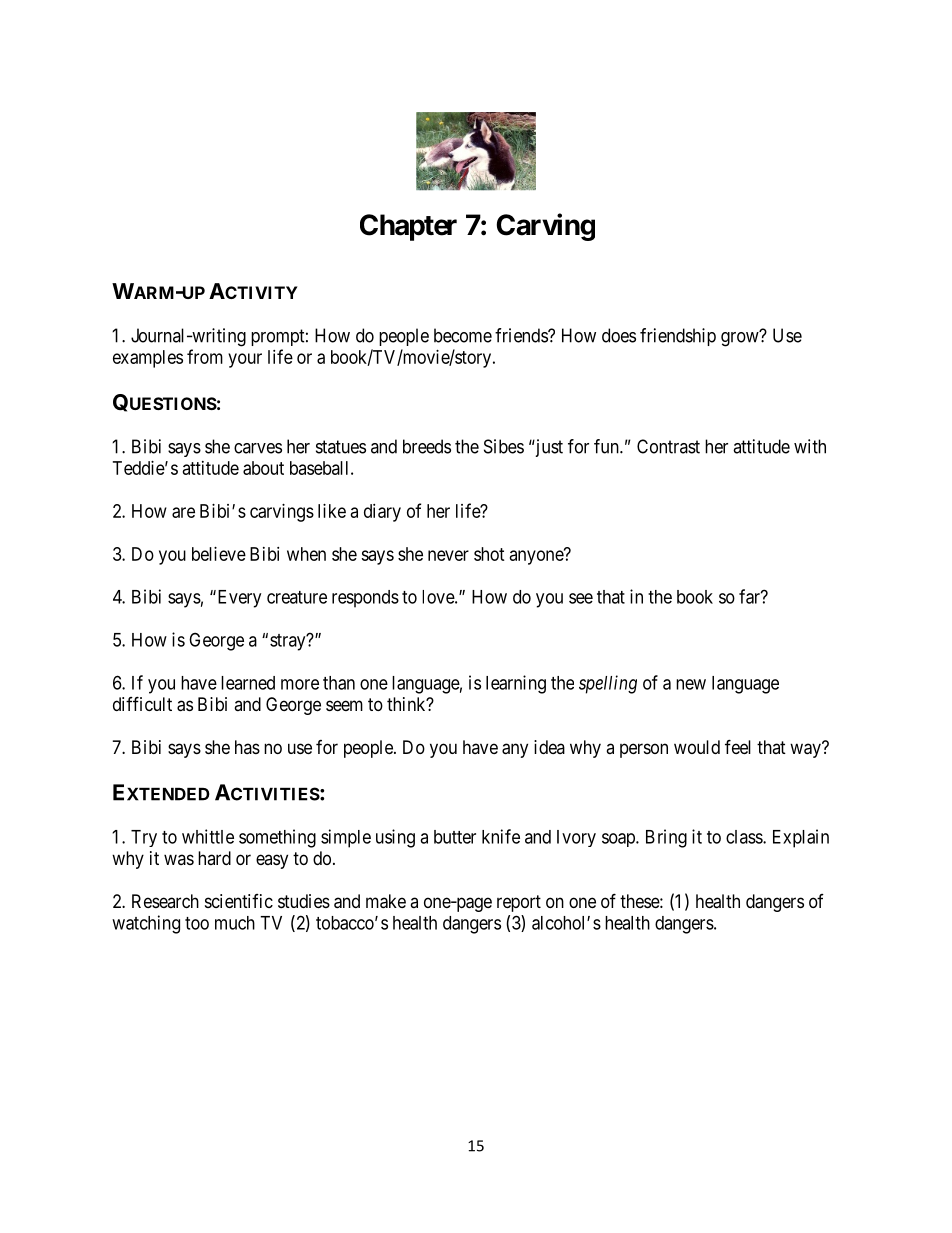  What do you see at coordinates (516, 684) in the screenshot?
I see `learning` at bounding box center [516, 684].
